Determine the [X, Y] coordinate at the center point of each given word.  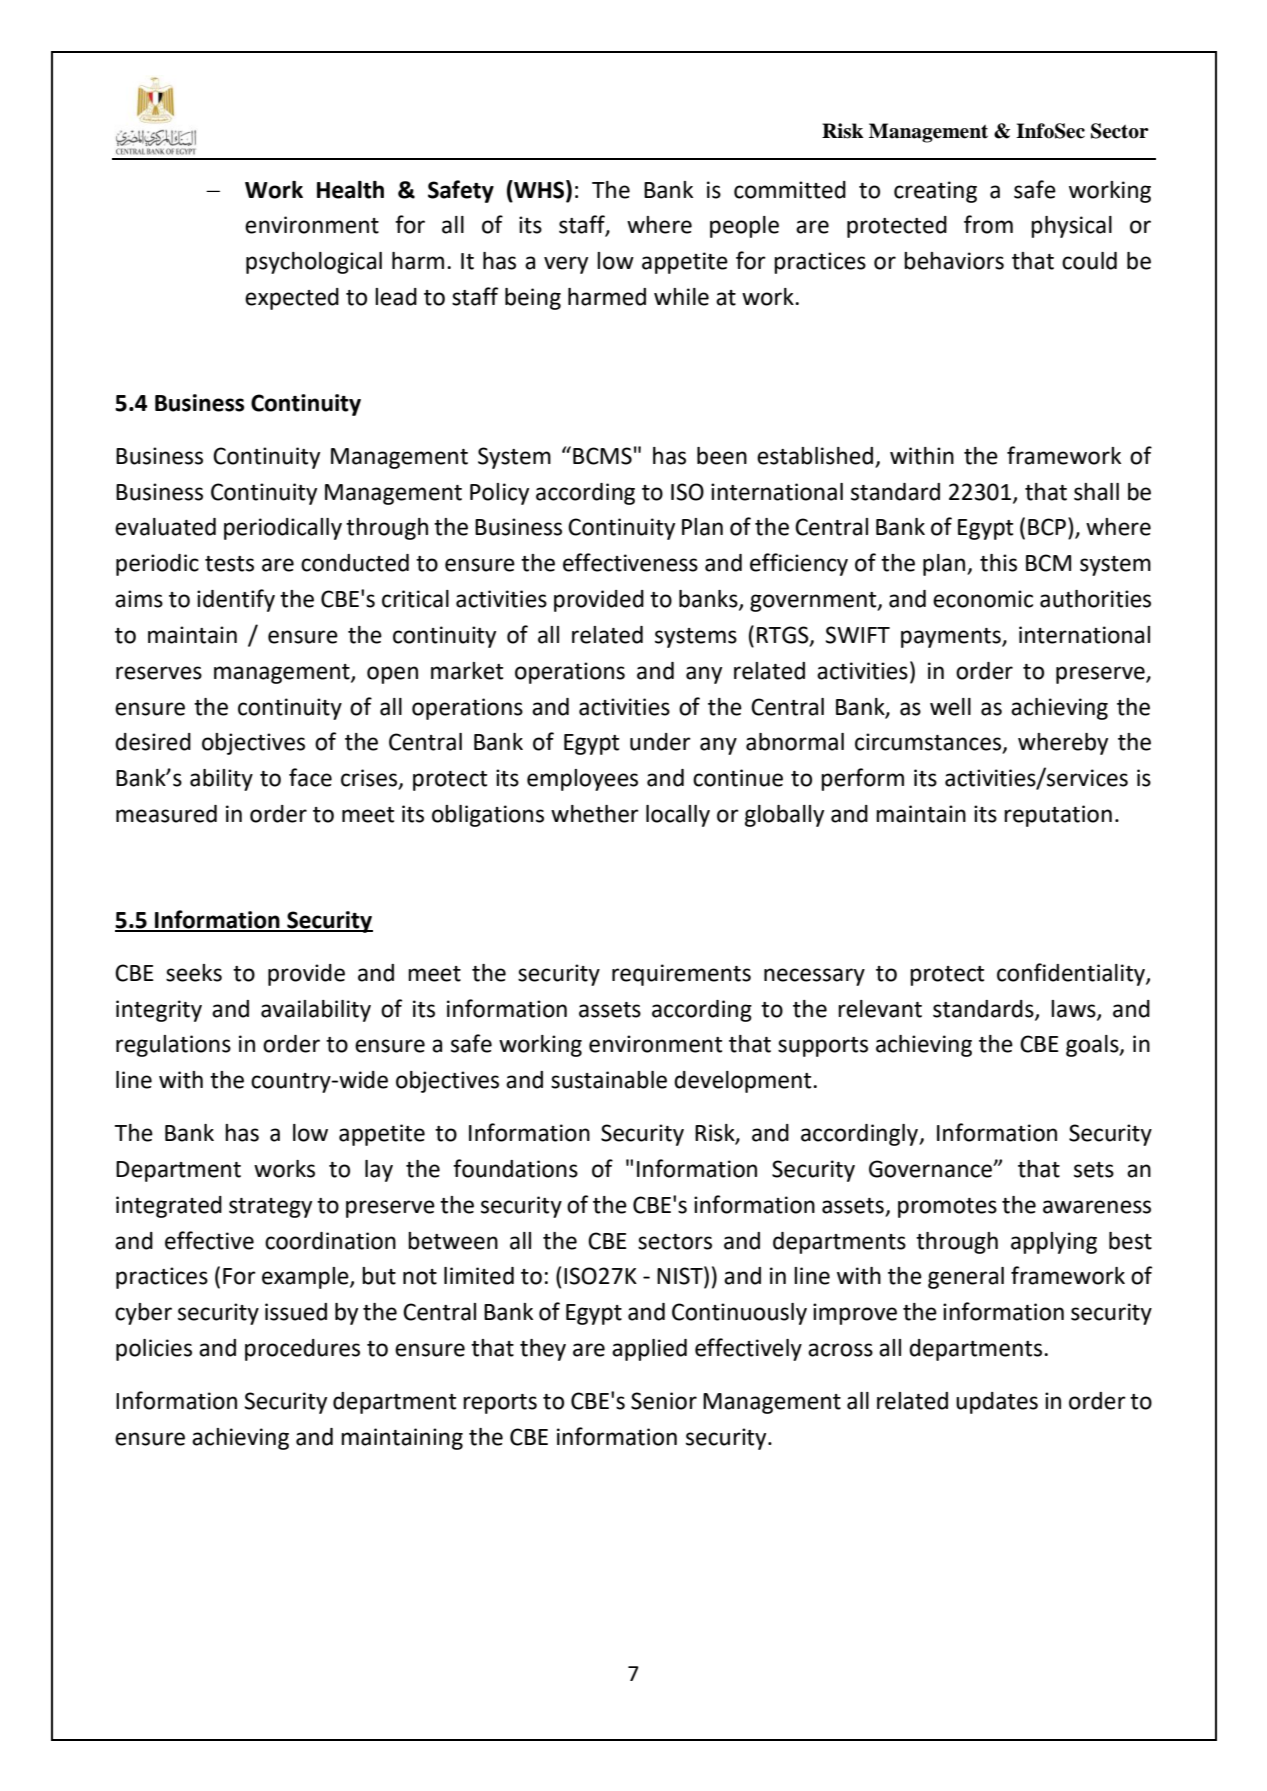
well [950, 707]
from [988, 224]
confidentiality [1072, 974]
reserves [159, 673]
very [566, 265]
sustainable [609, 1080]
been [722, 456]
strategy [270, 1208]
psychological [314, 263]
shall [1096, 492]
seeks [194, 973]
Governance [932, 1169]
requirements [681, 975]
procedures [302, 1350]
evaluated [165, 527]
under [660, 742]
